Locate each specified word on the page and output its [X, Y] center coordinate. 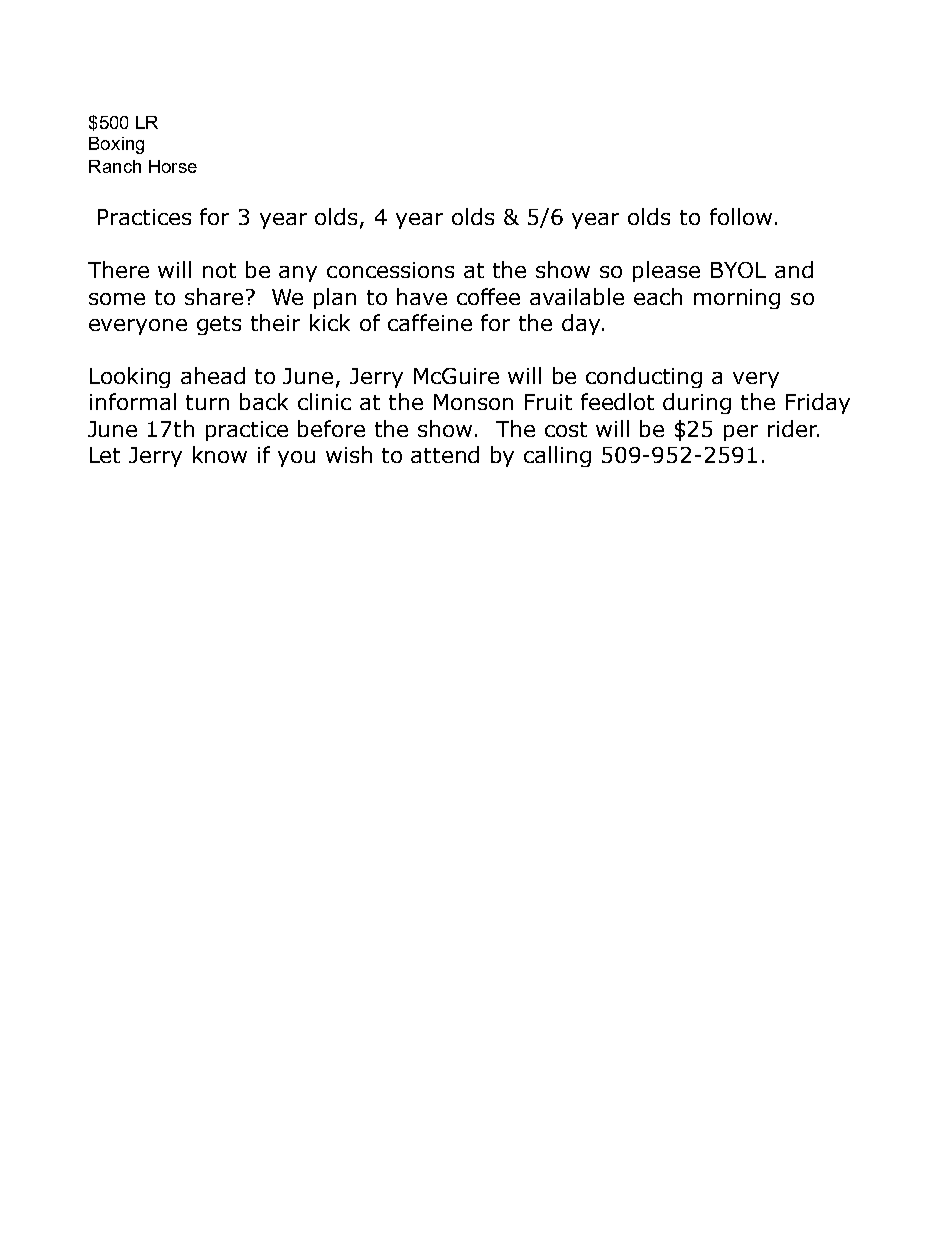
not [219, 270]
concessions [390, 270]
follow [741, 216]
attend [445, 454]
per [741, 433]
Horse [173, 166]
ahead [213, 375]
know [220, 454]
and [794, 269]
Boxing [116, 145]
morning [737, 299]
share [214, 296]
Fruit [548, 402]
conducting [644, 377]
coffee [488, 296]
